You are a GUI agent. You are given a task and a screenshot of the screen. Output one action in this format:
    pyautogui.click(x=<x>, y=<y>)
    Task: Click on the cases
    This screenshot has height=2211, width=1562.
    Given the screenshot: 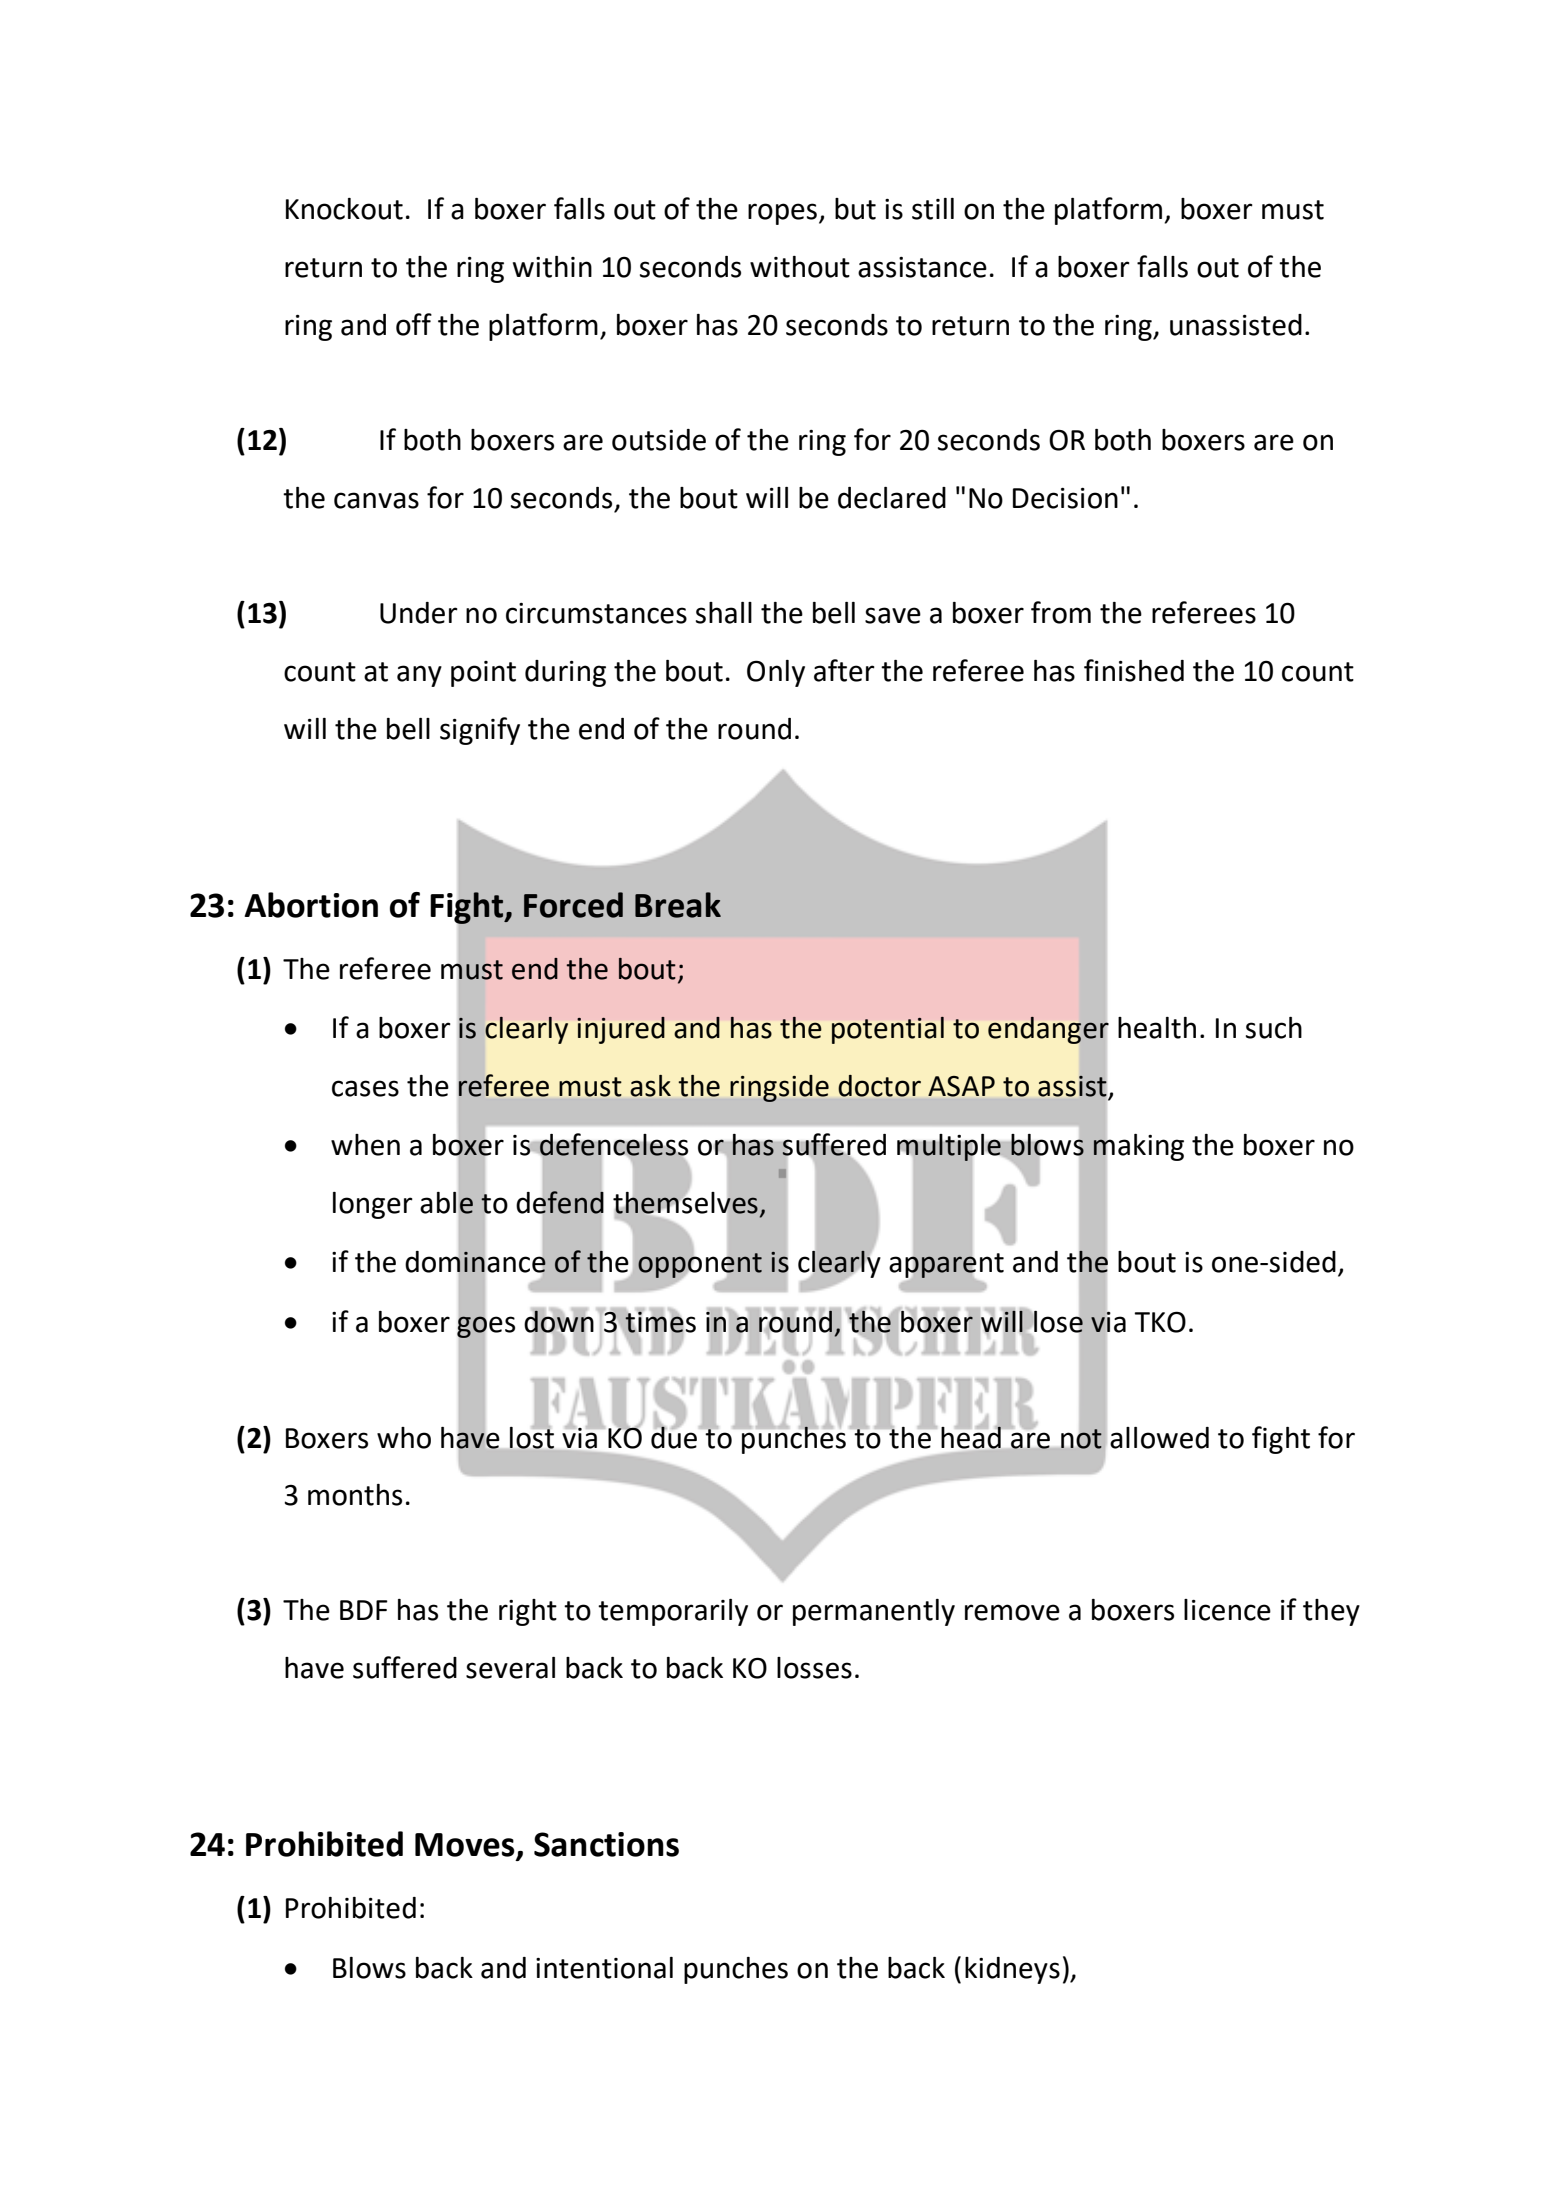 What is the action you would take?
    pyautogui.click(x=365, y=1088)
